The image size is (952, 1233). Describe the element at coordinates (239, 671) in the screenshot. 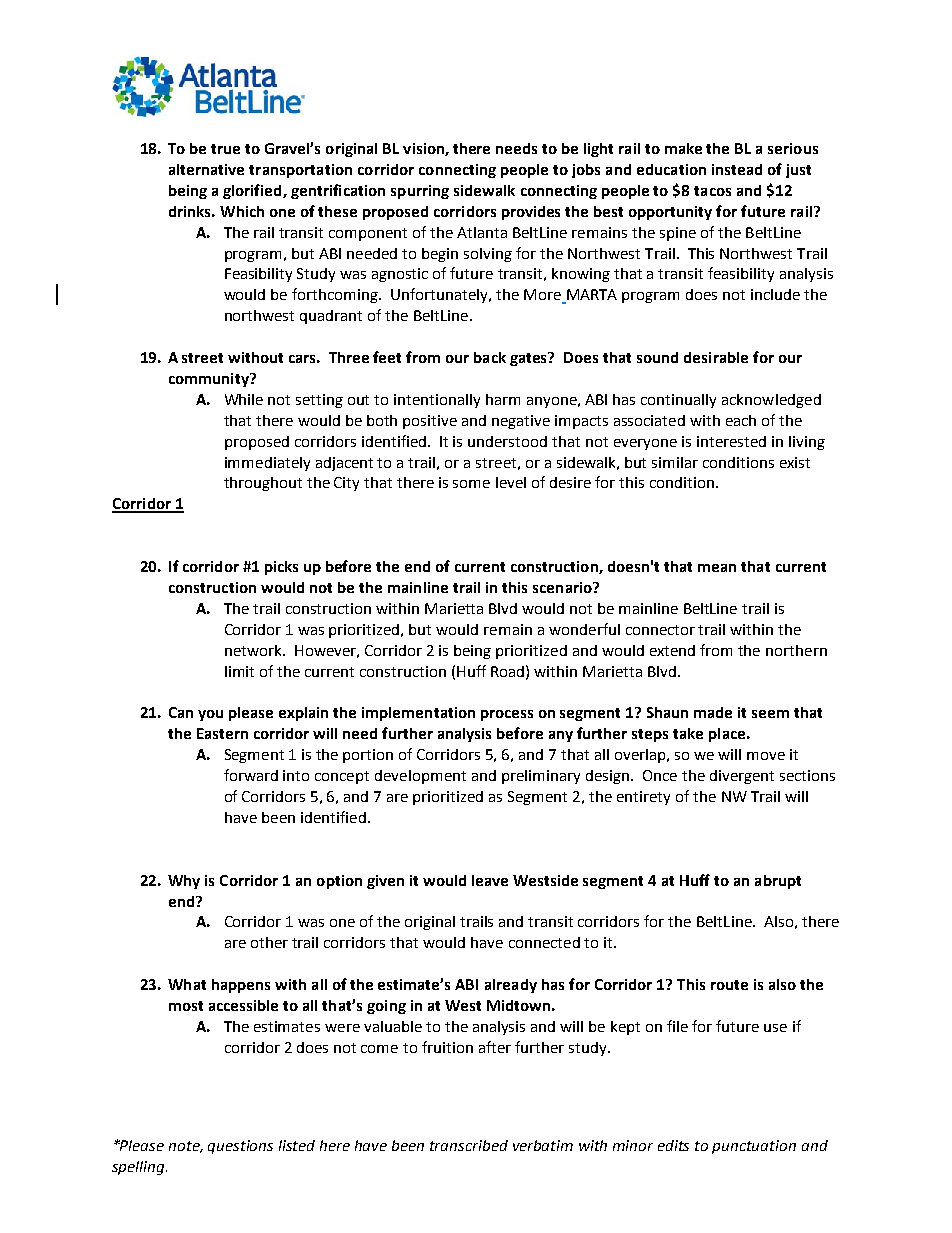

I see `limit` at that location.
